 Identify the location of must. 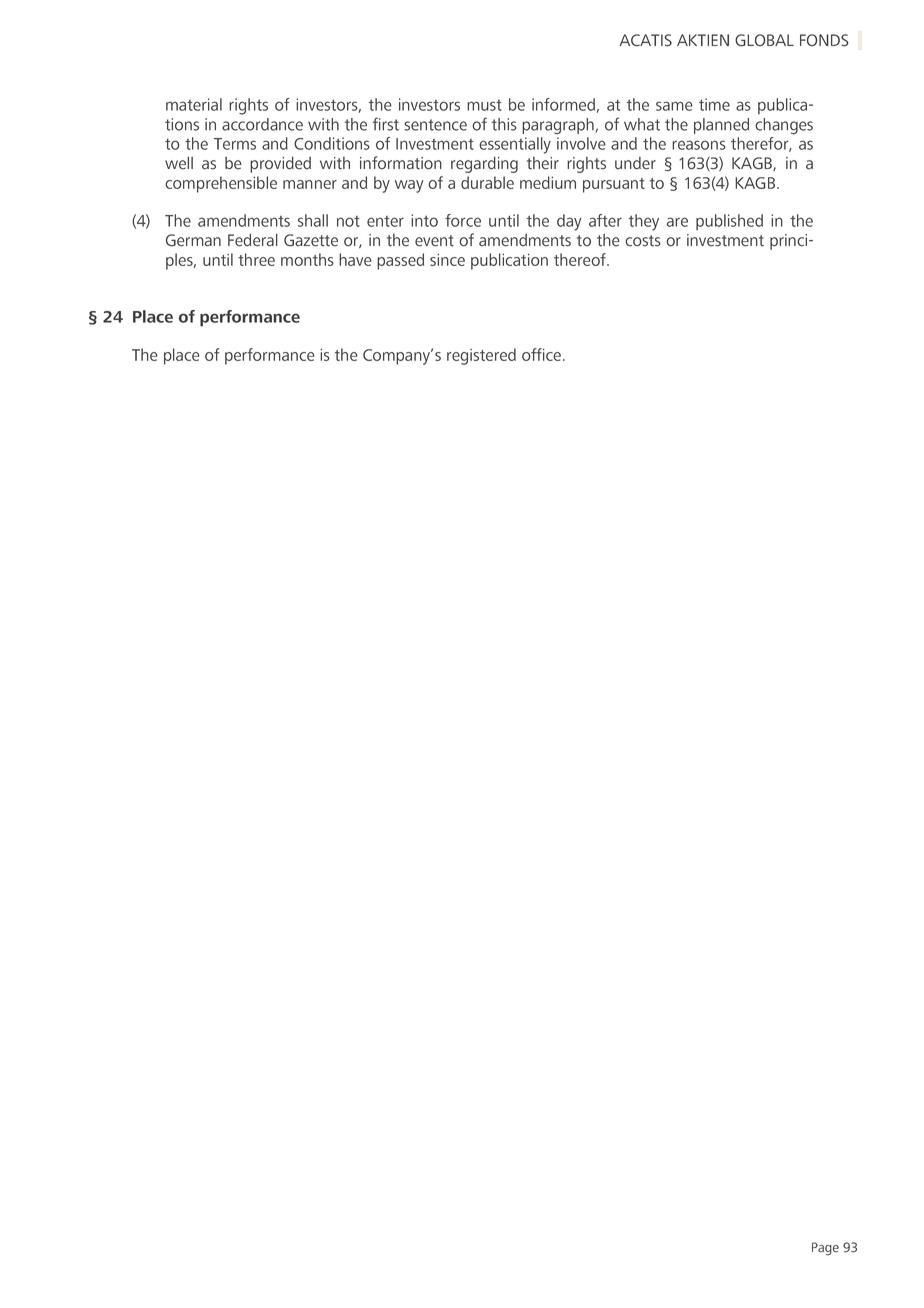
(484, 105).
